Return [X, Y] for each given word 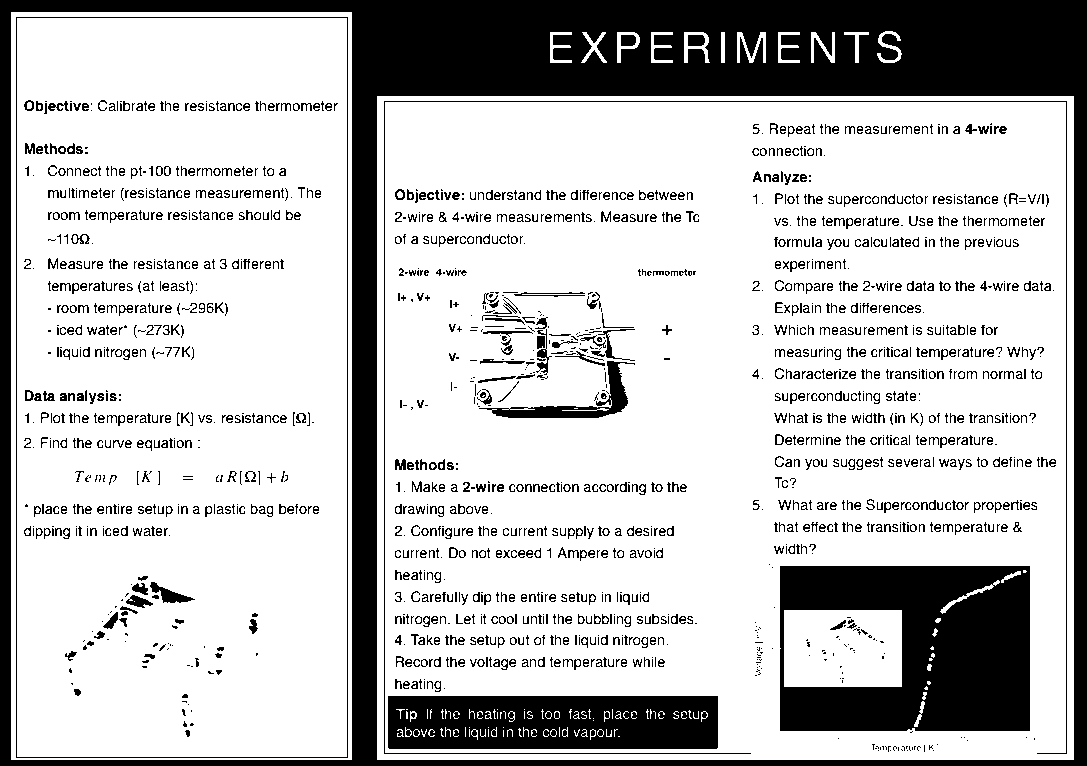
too [551, 714]
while [648, 662]
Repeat [792, 130]
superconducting [827, 397]
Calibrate [127, 106]
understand [505, 195]
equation [164, 444]
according [615, 488]
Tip [406, 715]
